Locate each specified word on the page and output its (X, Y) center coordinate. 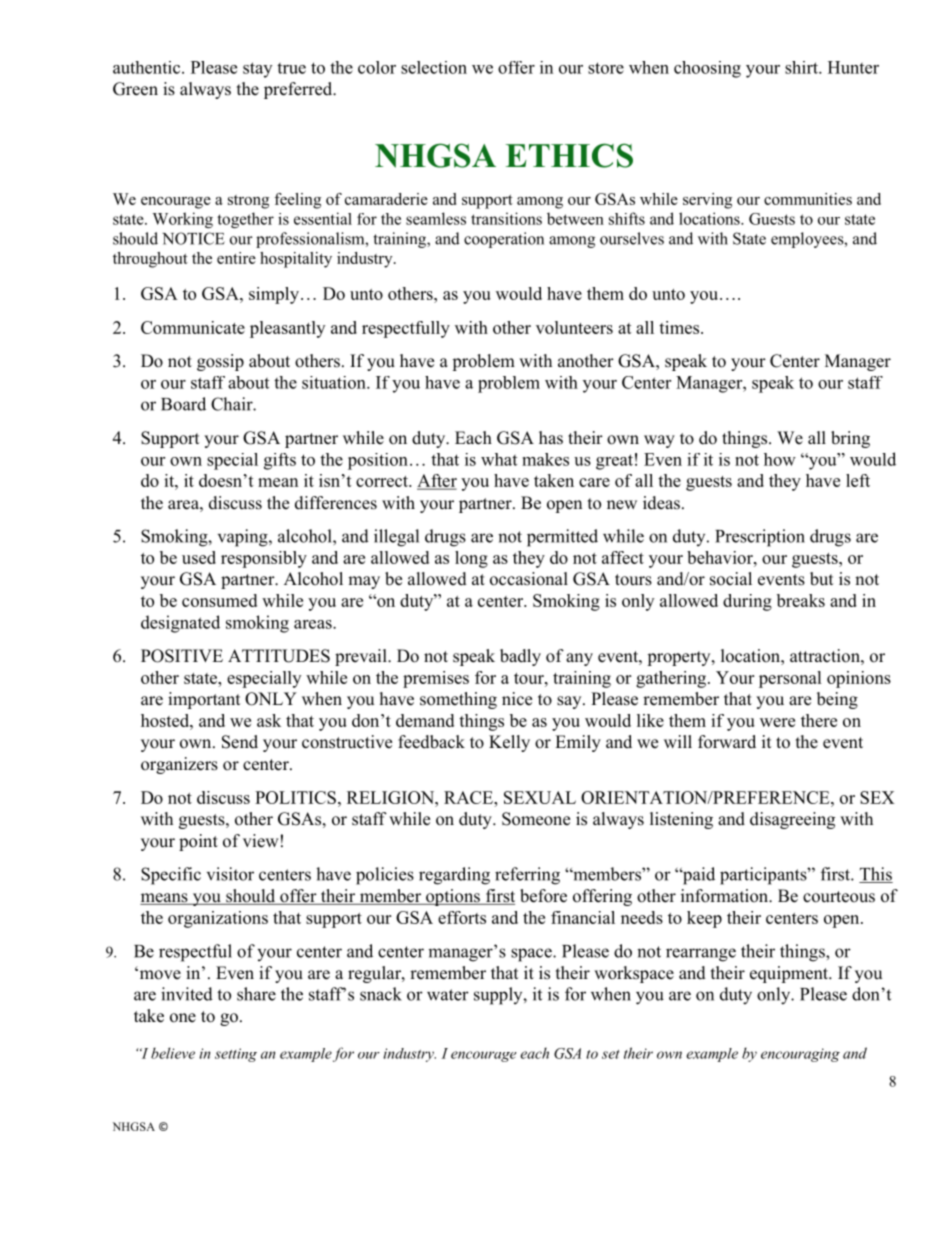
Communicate (193, 327)
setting (236, 1055)
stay (257, 70)
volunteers (574, 327)
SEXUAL (540, 797)
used (199, 557)
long (471, 559)
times (680, 327)
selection (434, 67)
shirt (802, 67)
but (821, 579)
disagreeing (792, 820)
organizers (179, 765)
